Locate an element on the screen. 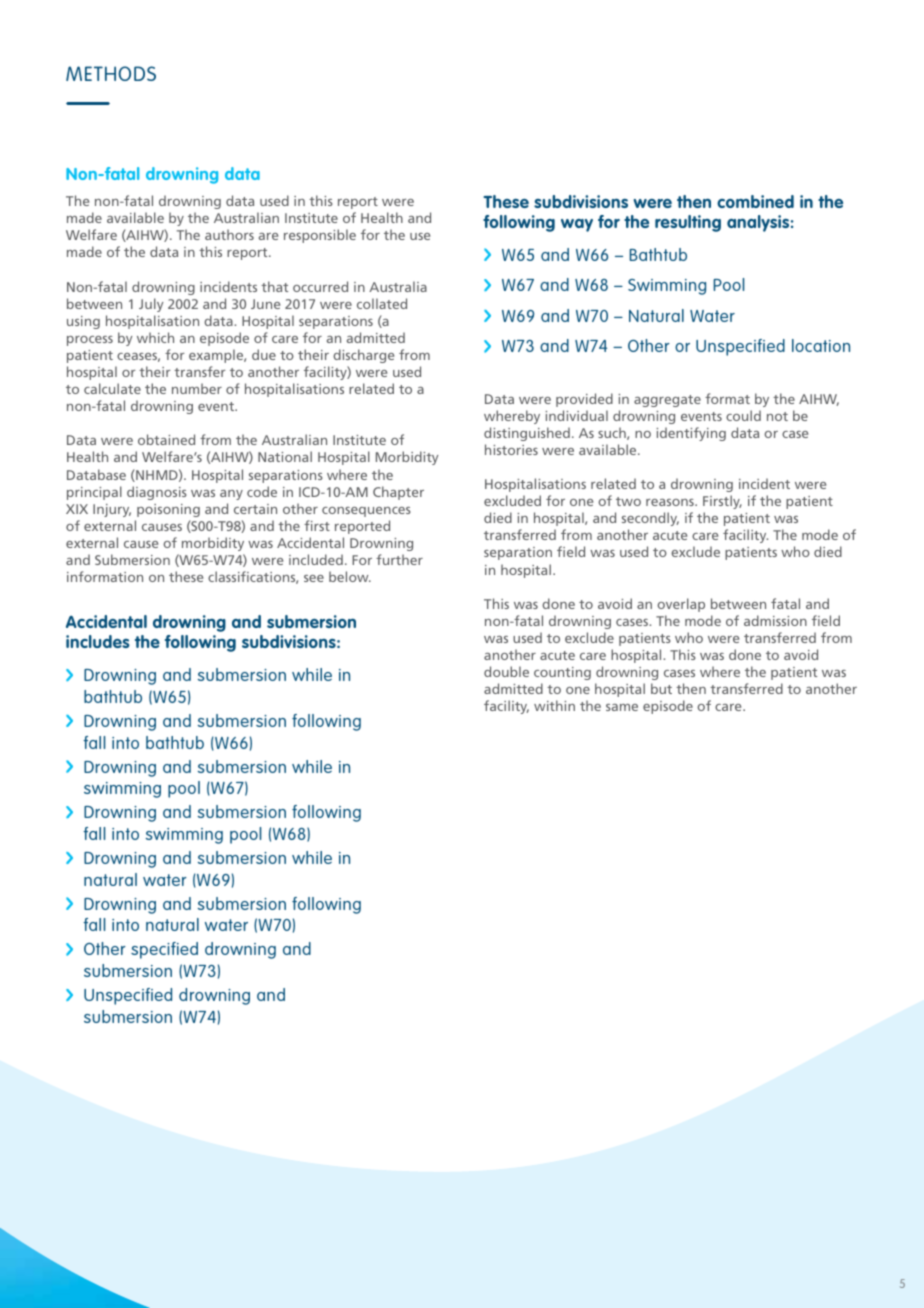 Image resolution: width=924 pixels, height=1308 pixels. number is located at coordinates (197, 388).
